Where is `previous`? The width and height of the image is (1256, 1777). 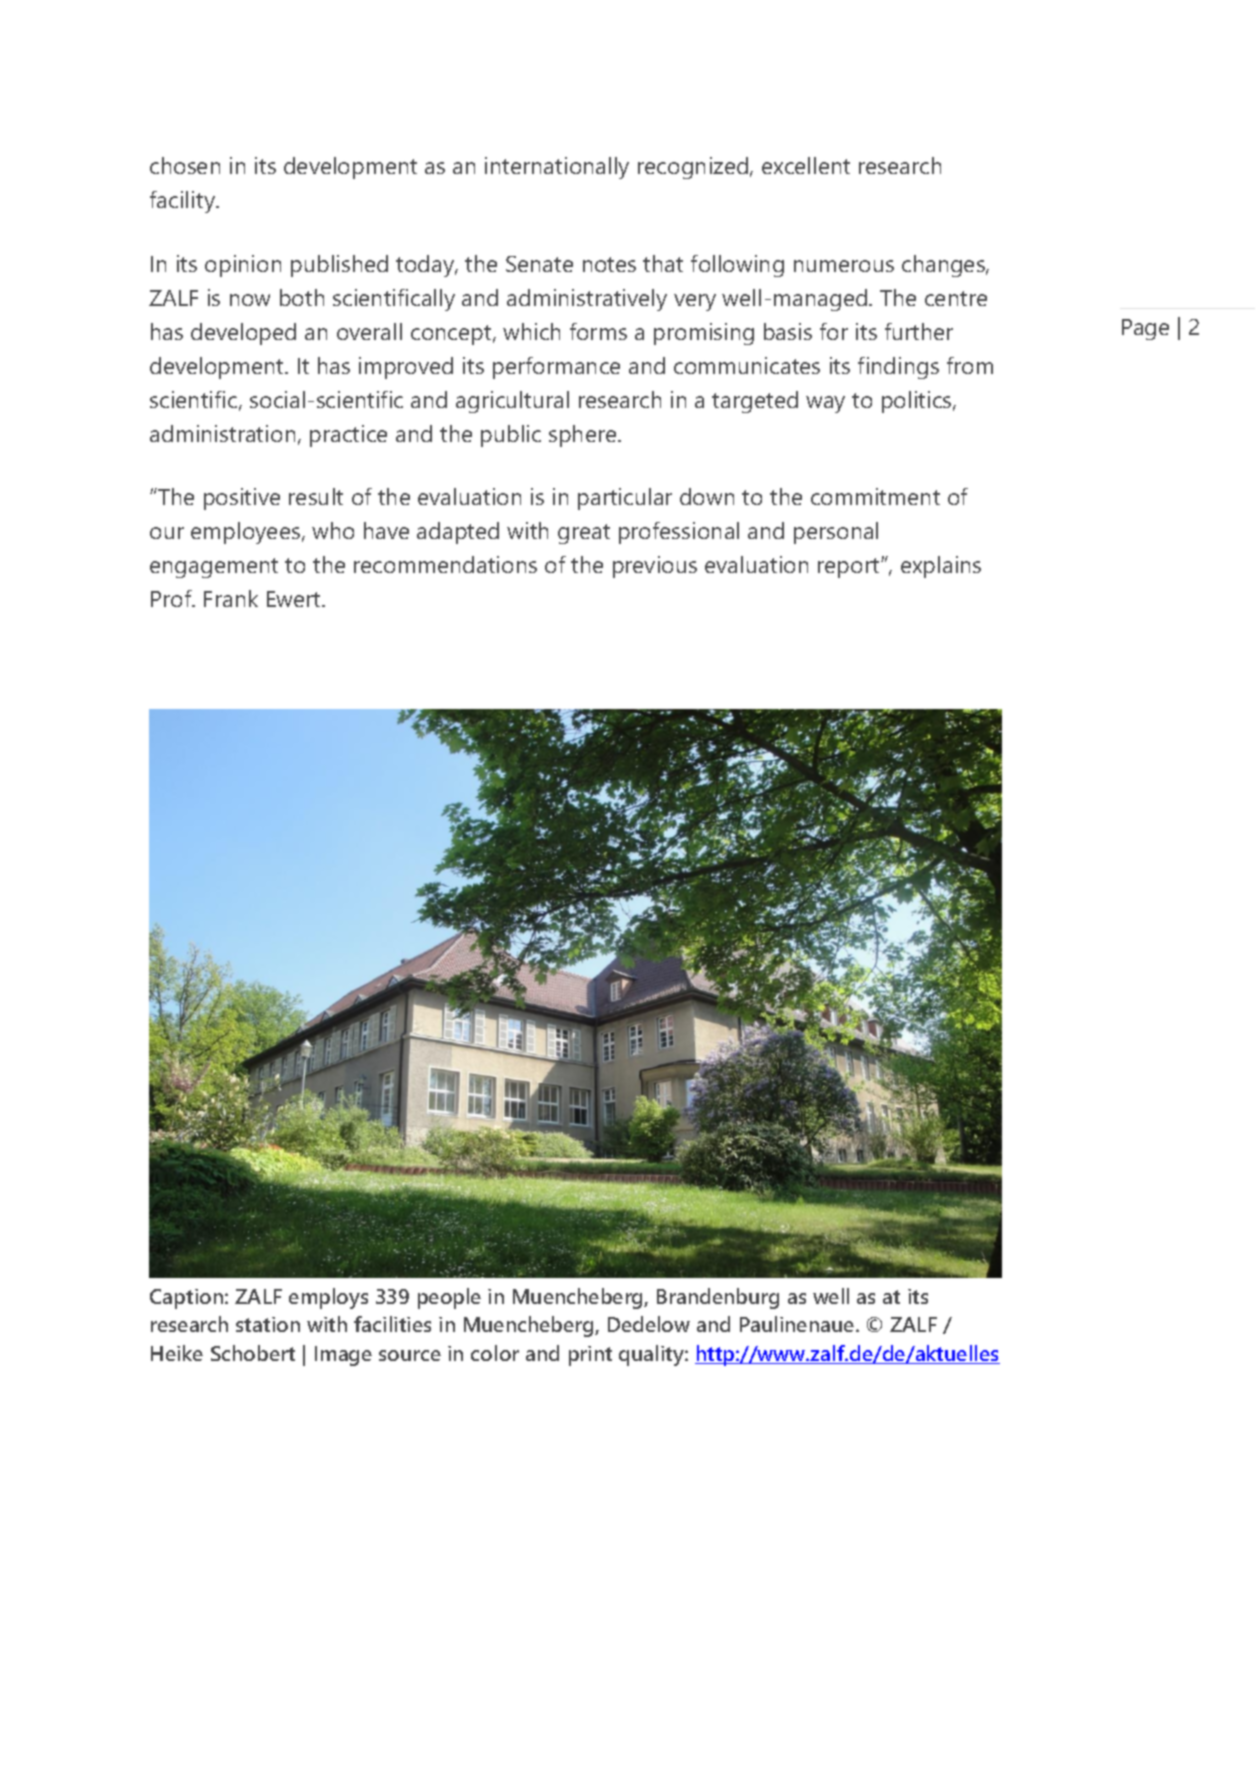
previous is located at coordinates (655, 567).
